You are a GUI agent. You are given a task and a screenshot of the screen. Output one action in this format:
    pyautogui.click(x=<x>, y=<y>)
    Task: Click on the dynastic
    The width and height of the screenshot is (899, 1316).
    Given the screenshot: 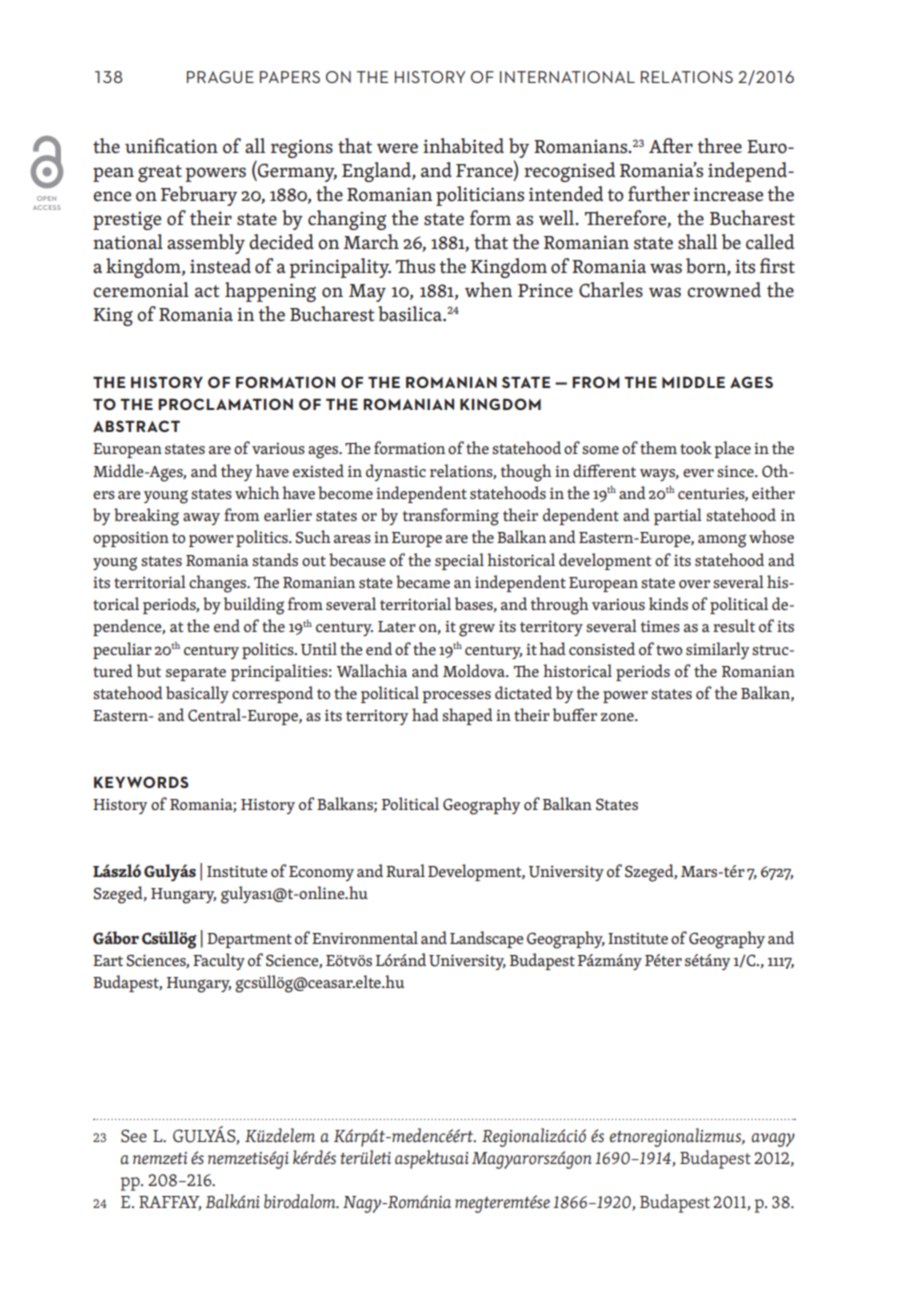 What is the action you would take?
    pyautogui.click(x=396, y=472)
